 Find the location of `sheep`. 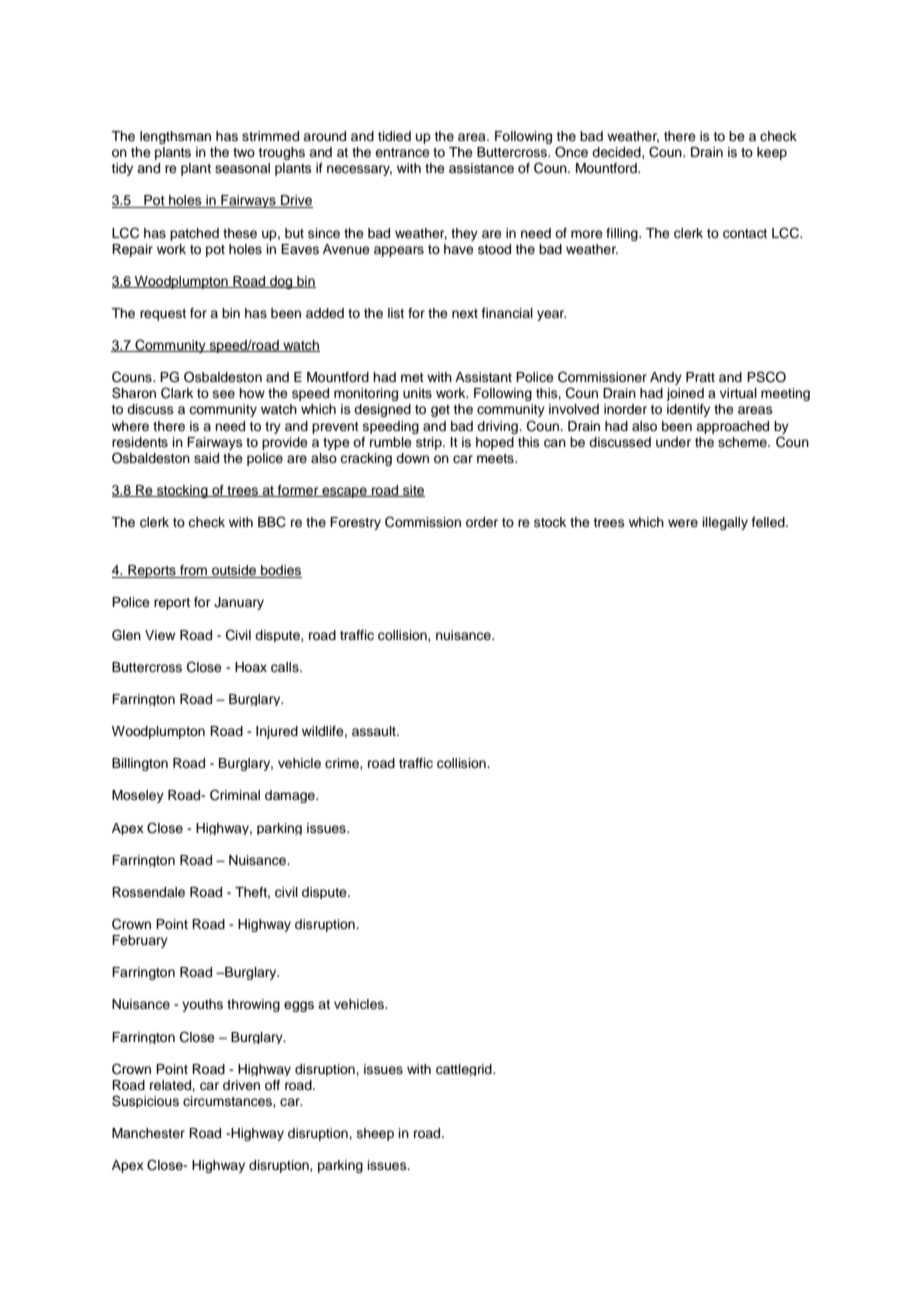

sheep is located at coordinates (375, 1134).
